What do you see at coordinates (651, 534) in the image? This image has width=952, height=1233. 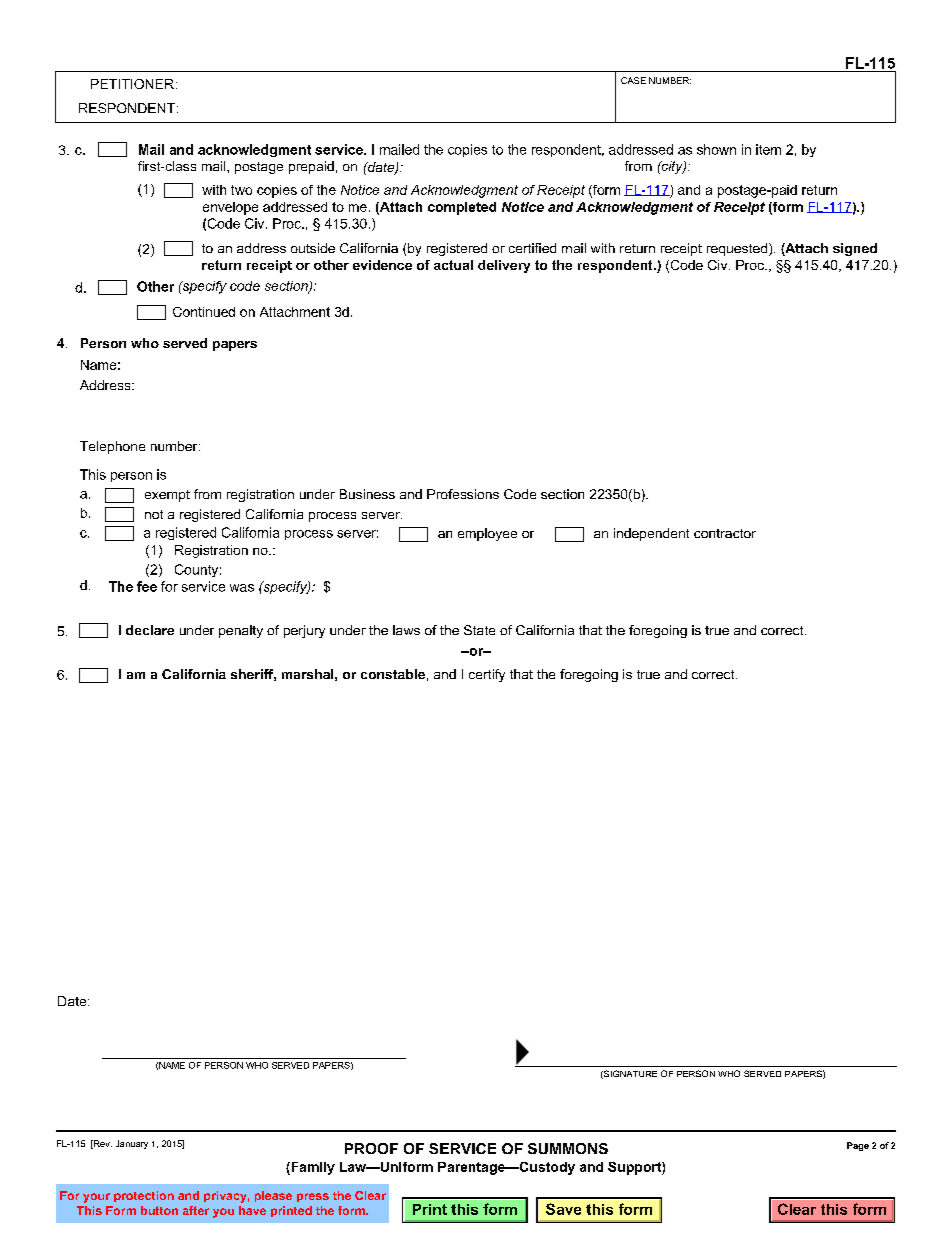 I see `independent` at bounding box center [651, 534].
